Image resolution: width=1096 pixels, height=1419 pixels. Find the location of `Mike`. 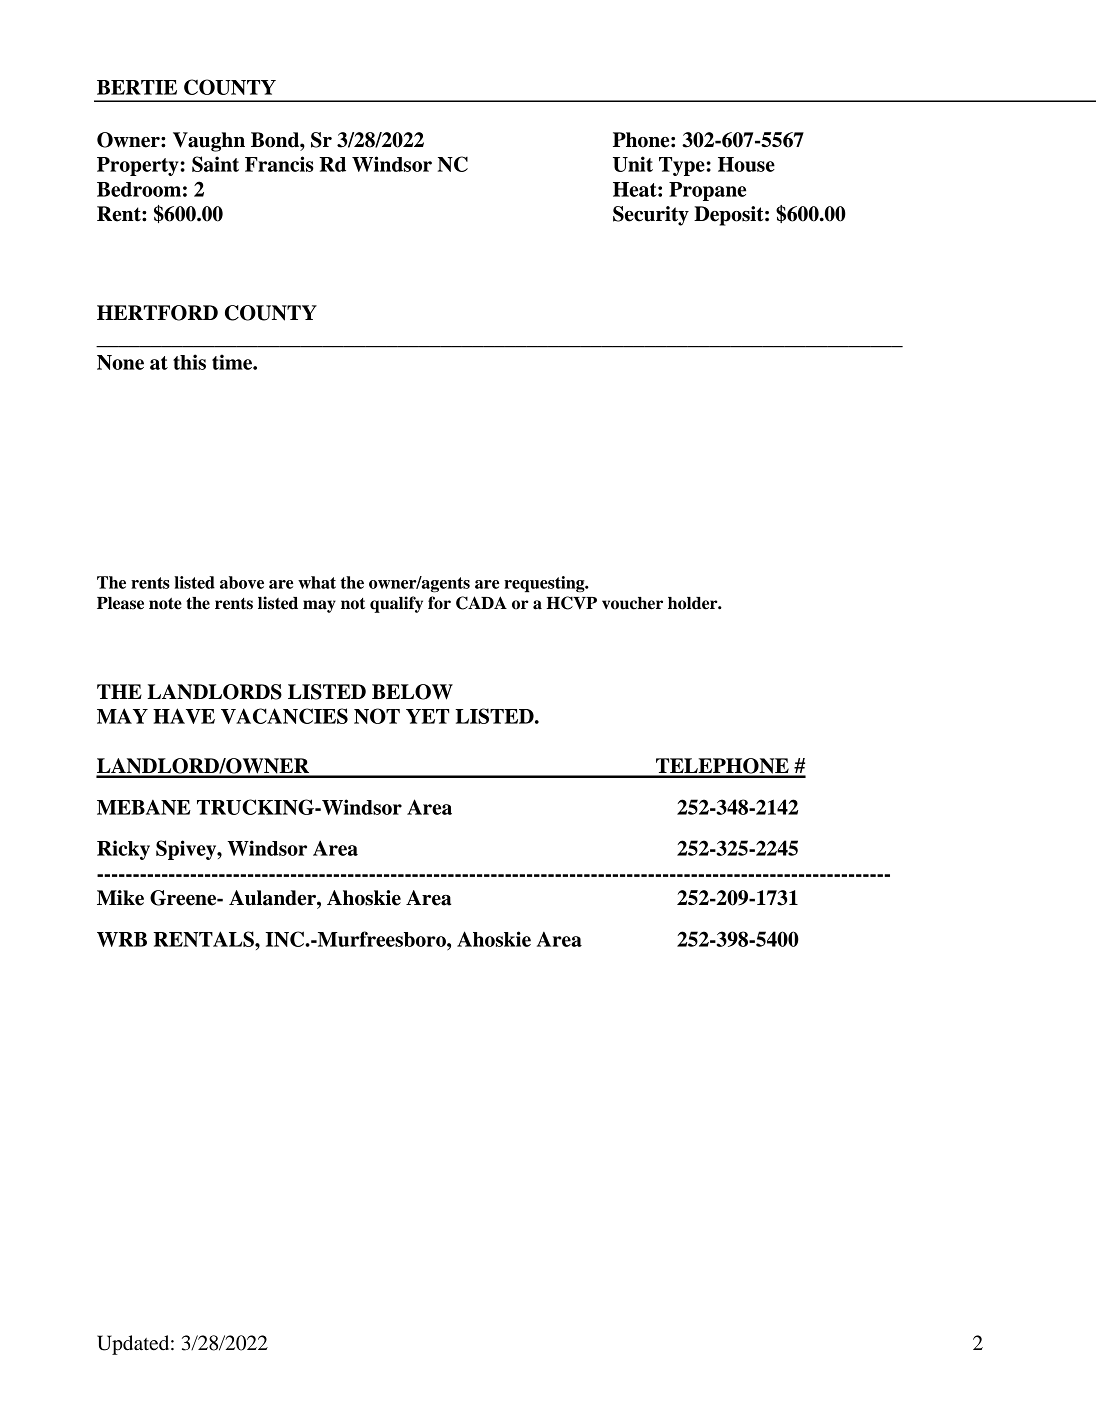

Mike is located at coordinates (120, 898).
